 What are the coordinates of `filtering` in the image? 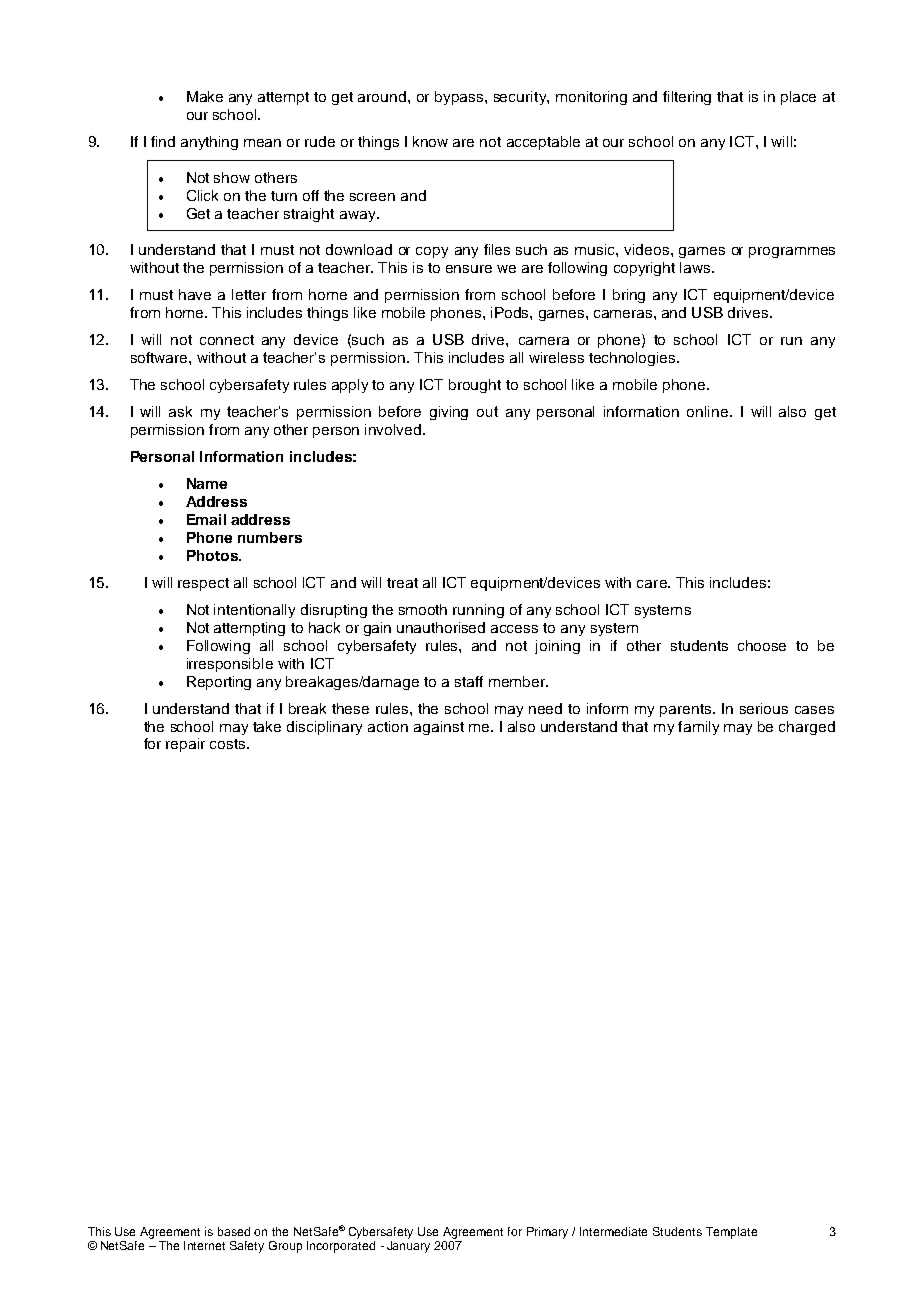 It's located at (687, 98).
